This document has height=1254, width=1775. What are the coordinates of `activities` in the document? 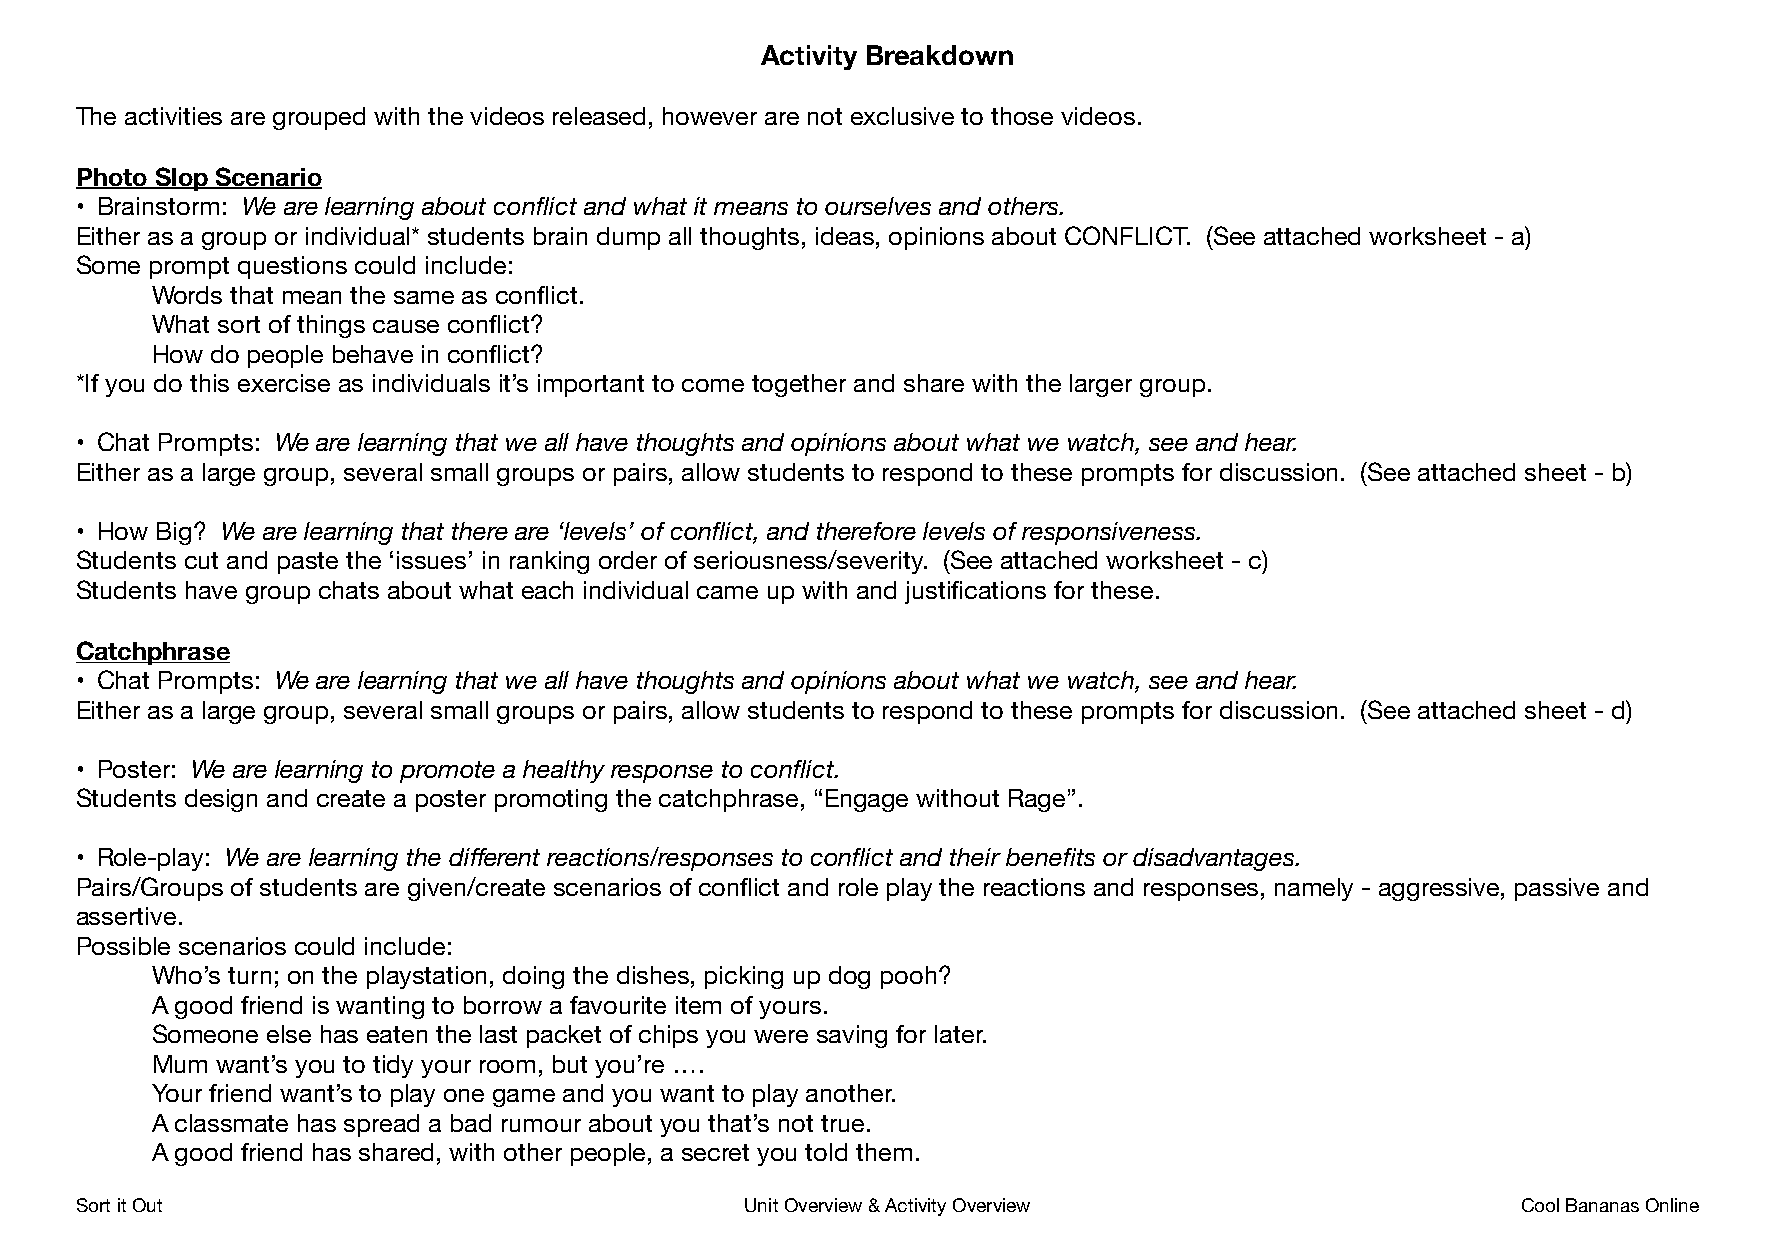 It's located at (173, 116).
